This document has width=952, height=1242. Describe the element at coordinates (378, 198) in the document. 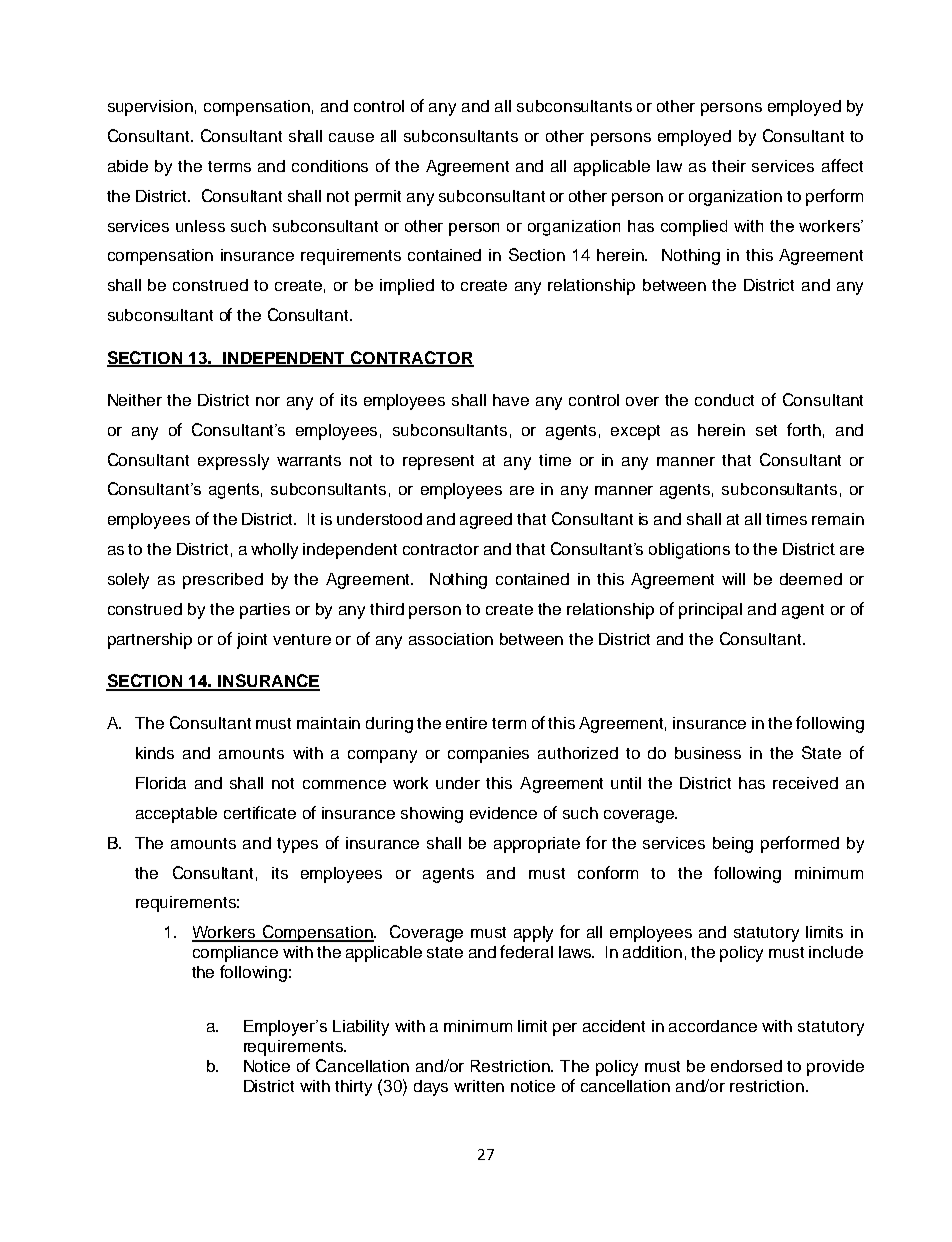

I see `permit` at that location.
